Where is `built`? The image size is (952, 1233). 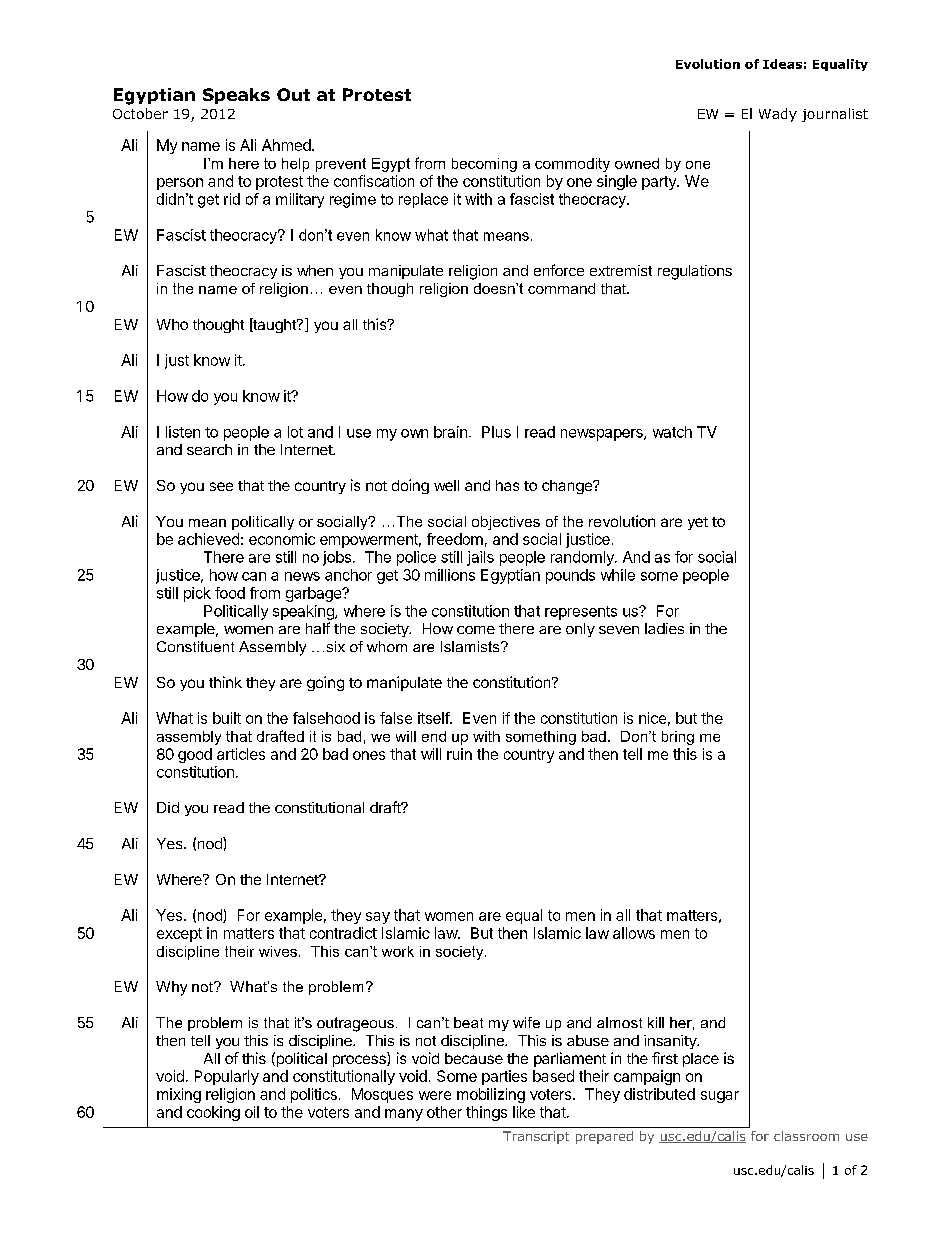
built is located at coordinates (227, 718).
